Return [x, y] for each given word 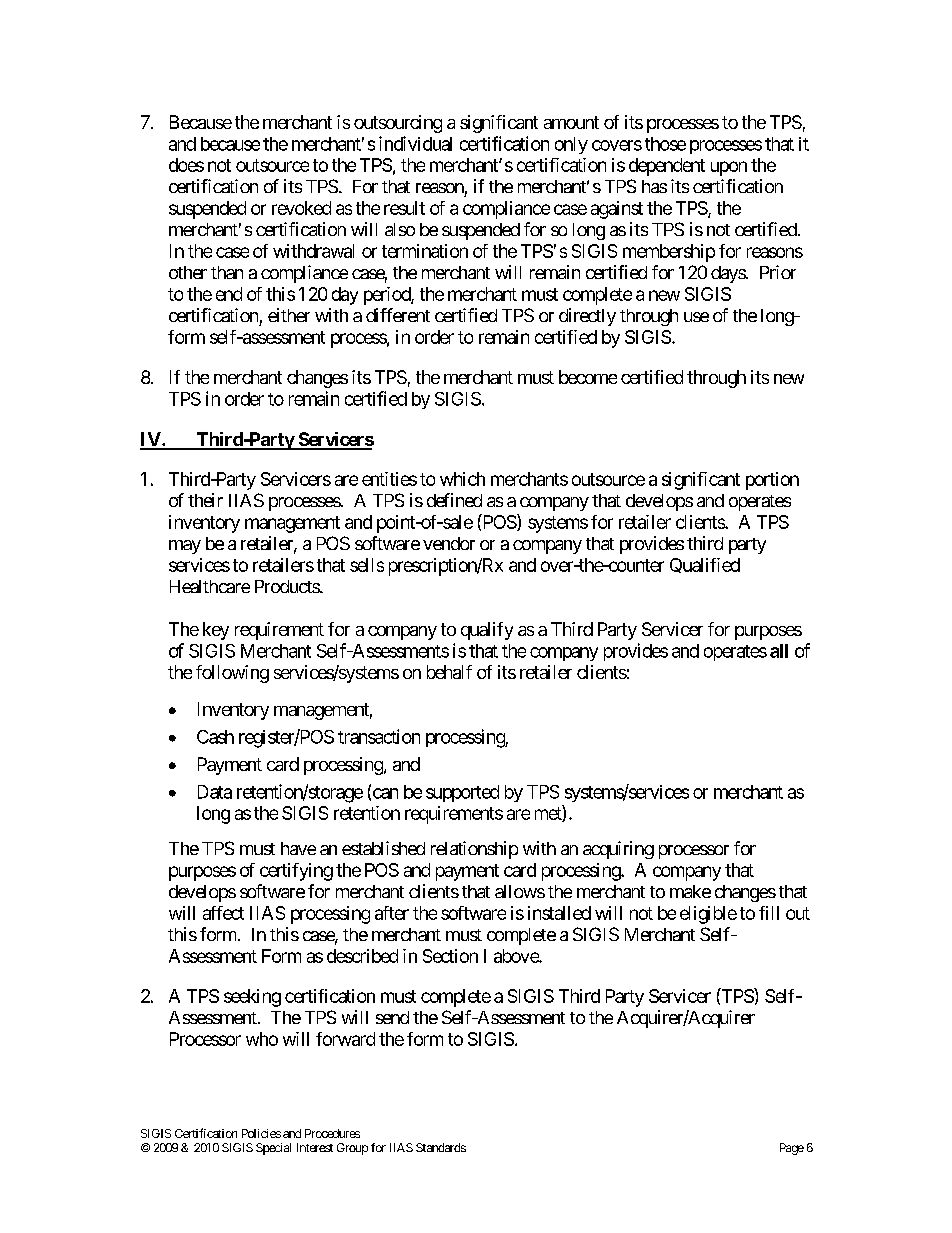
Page [792, 1149]
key [216, 631]
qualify [487, 631]
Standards [441, 1147]
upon [729, 168]
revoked [301, 208]
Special [273, 1149]
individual [415, 143]
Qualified [705, 565]
